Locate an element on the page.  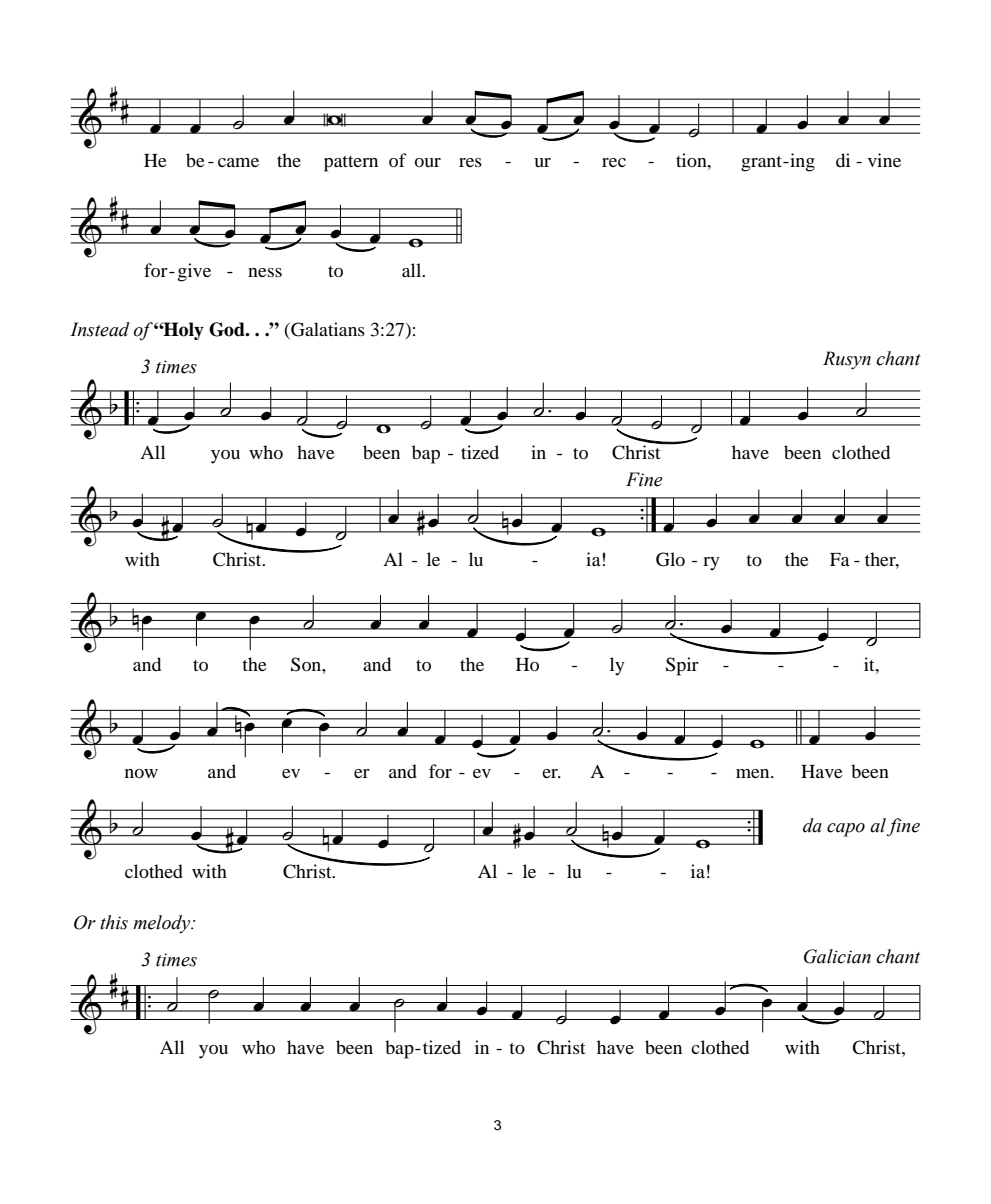
ing is located at coordinates (801, 162).
